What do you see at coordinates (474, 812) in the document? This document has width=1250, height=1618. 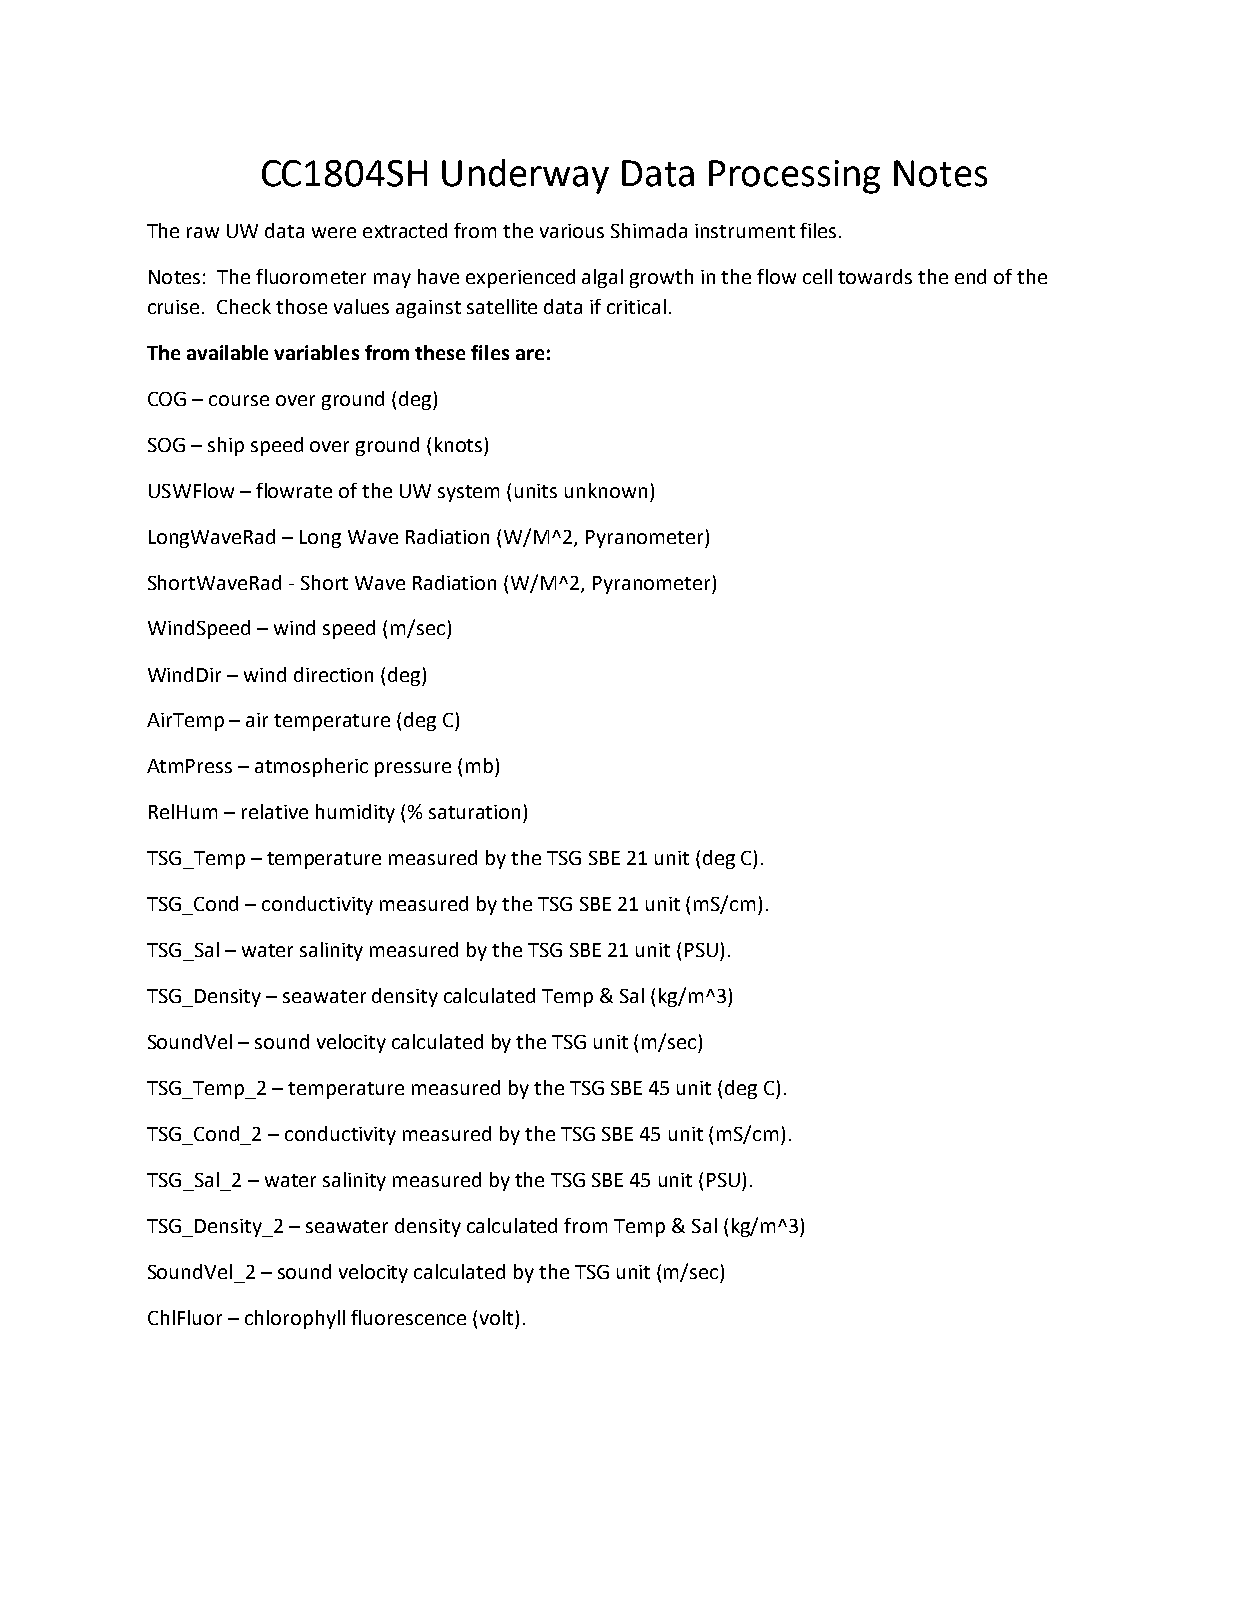 I see `saturation` at bounding box center [474, 812].
